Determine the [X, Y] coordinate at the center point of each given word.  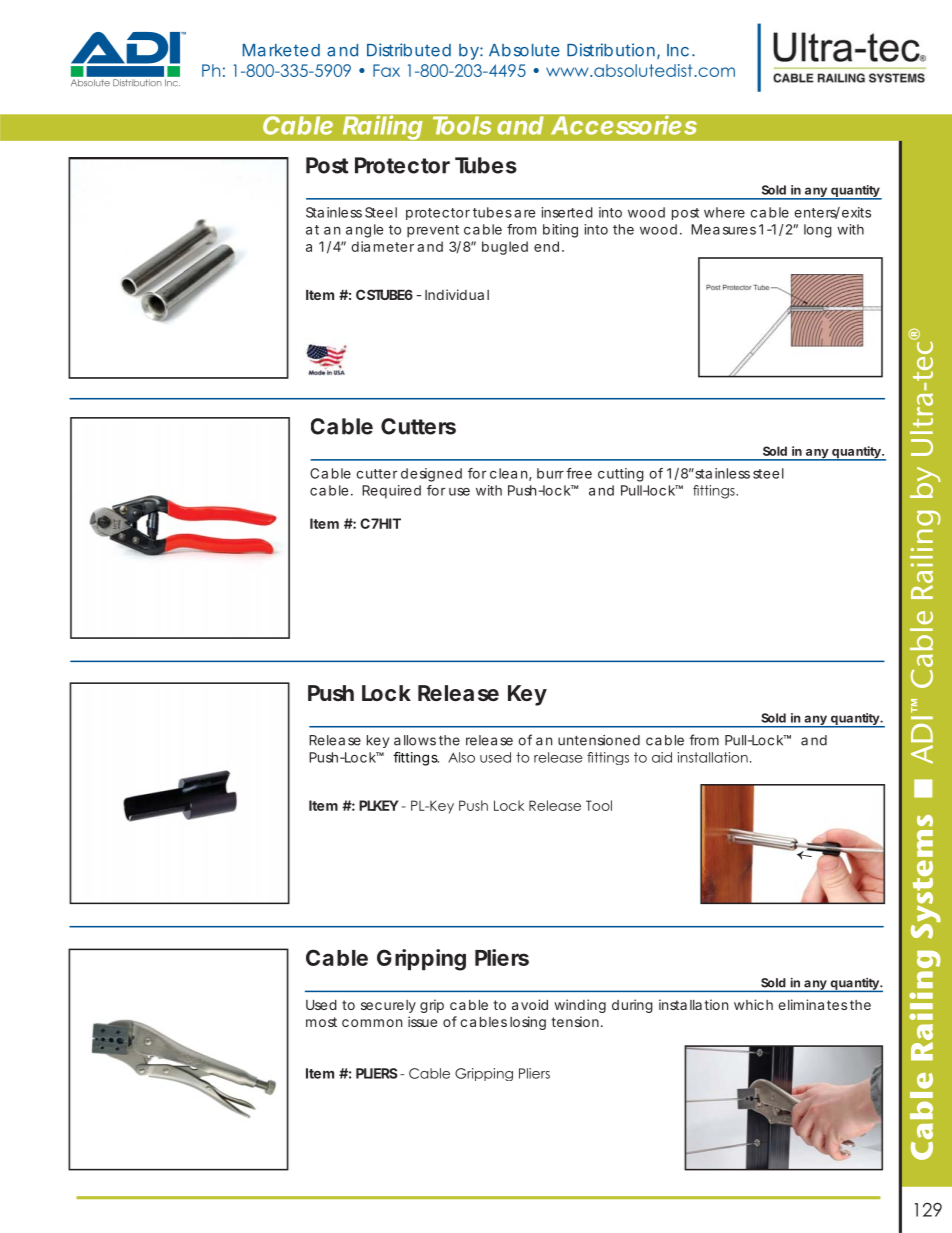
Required [391, 492]
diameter [383, 246]
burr [550, 473]
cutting [621, 475]
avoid [530, 1004]
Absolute [524, 50]
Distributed [409, 50]
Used [321, 1005]
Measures [723, 229]
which [753, 1004]
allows [415, 740]
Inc [678, 50]
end [546, 246]
